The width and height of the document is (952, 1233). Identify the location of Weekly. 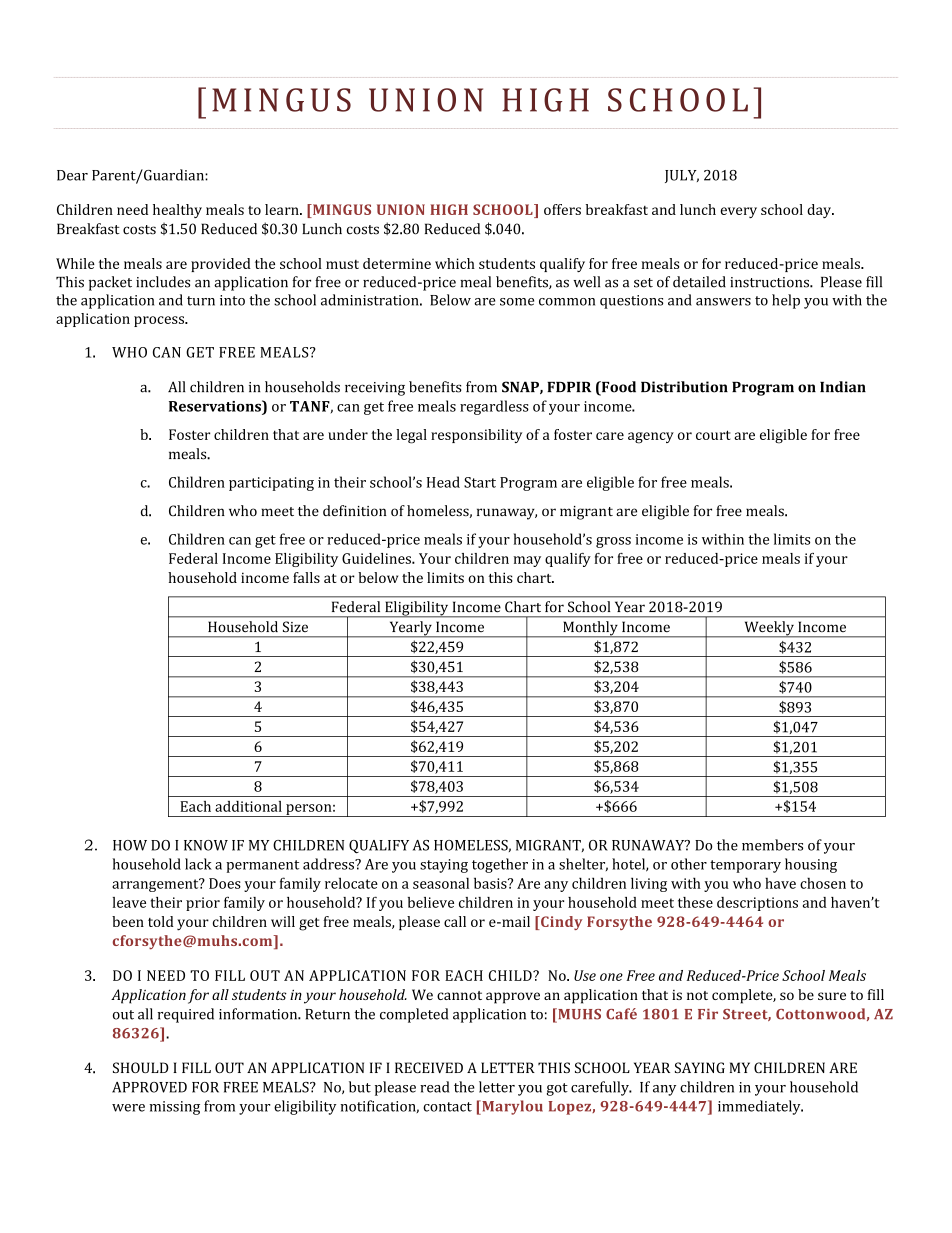
(769, 629).
